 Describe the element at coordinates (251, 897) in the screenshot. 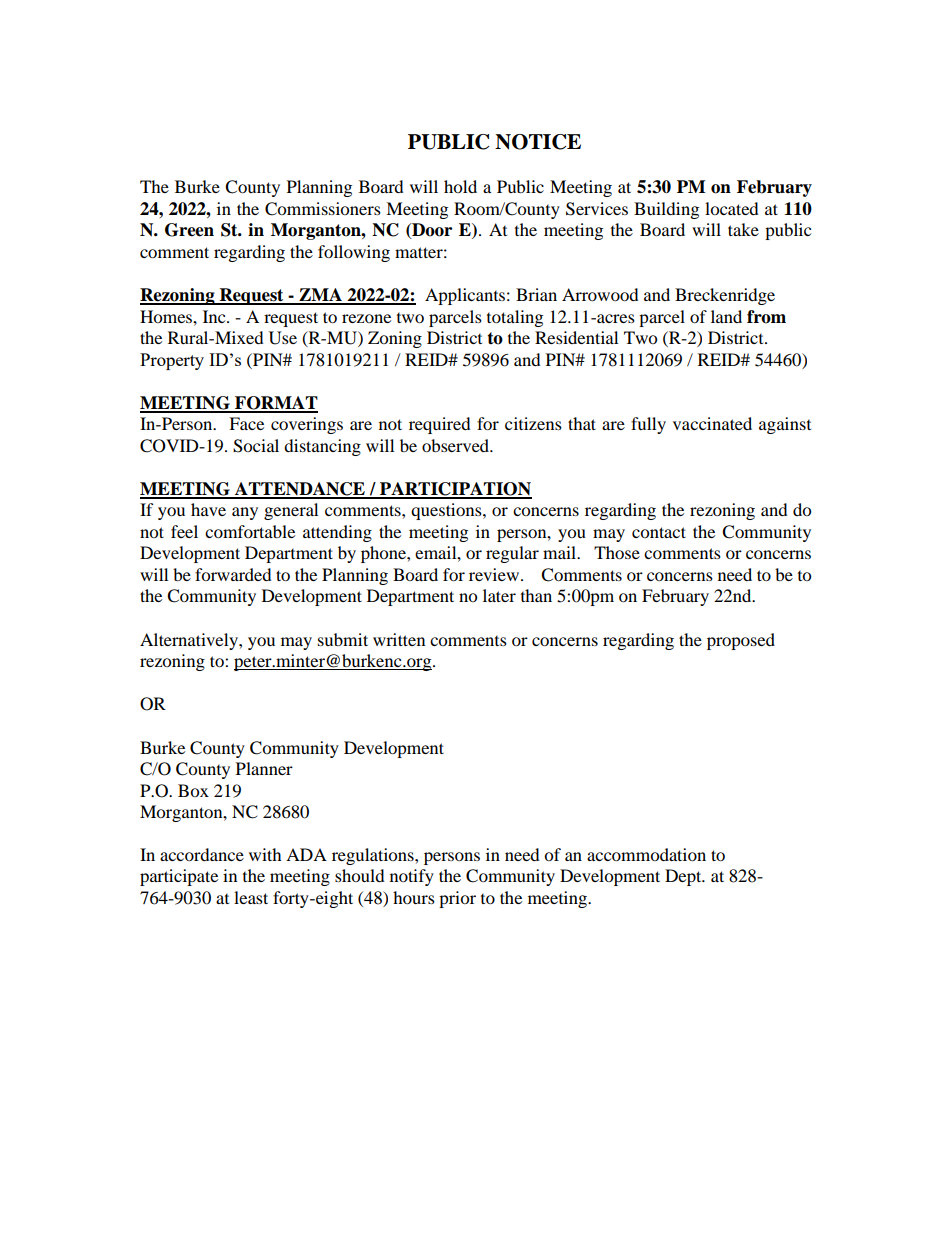

I see `least` at that location.
